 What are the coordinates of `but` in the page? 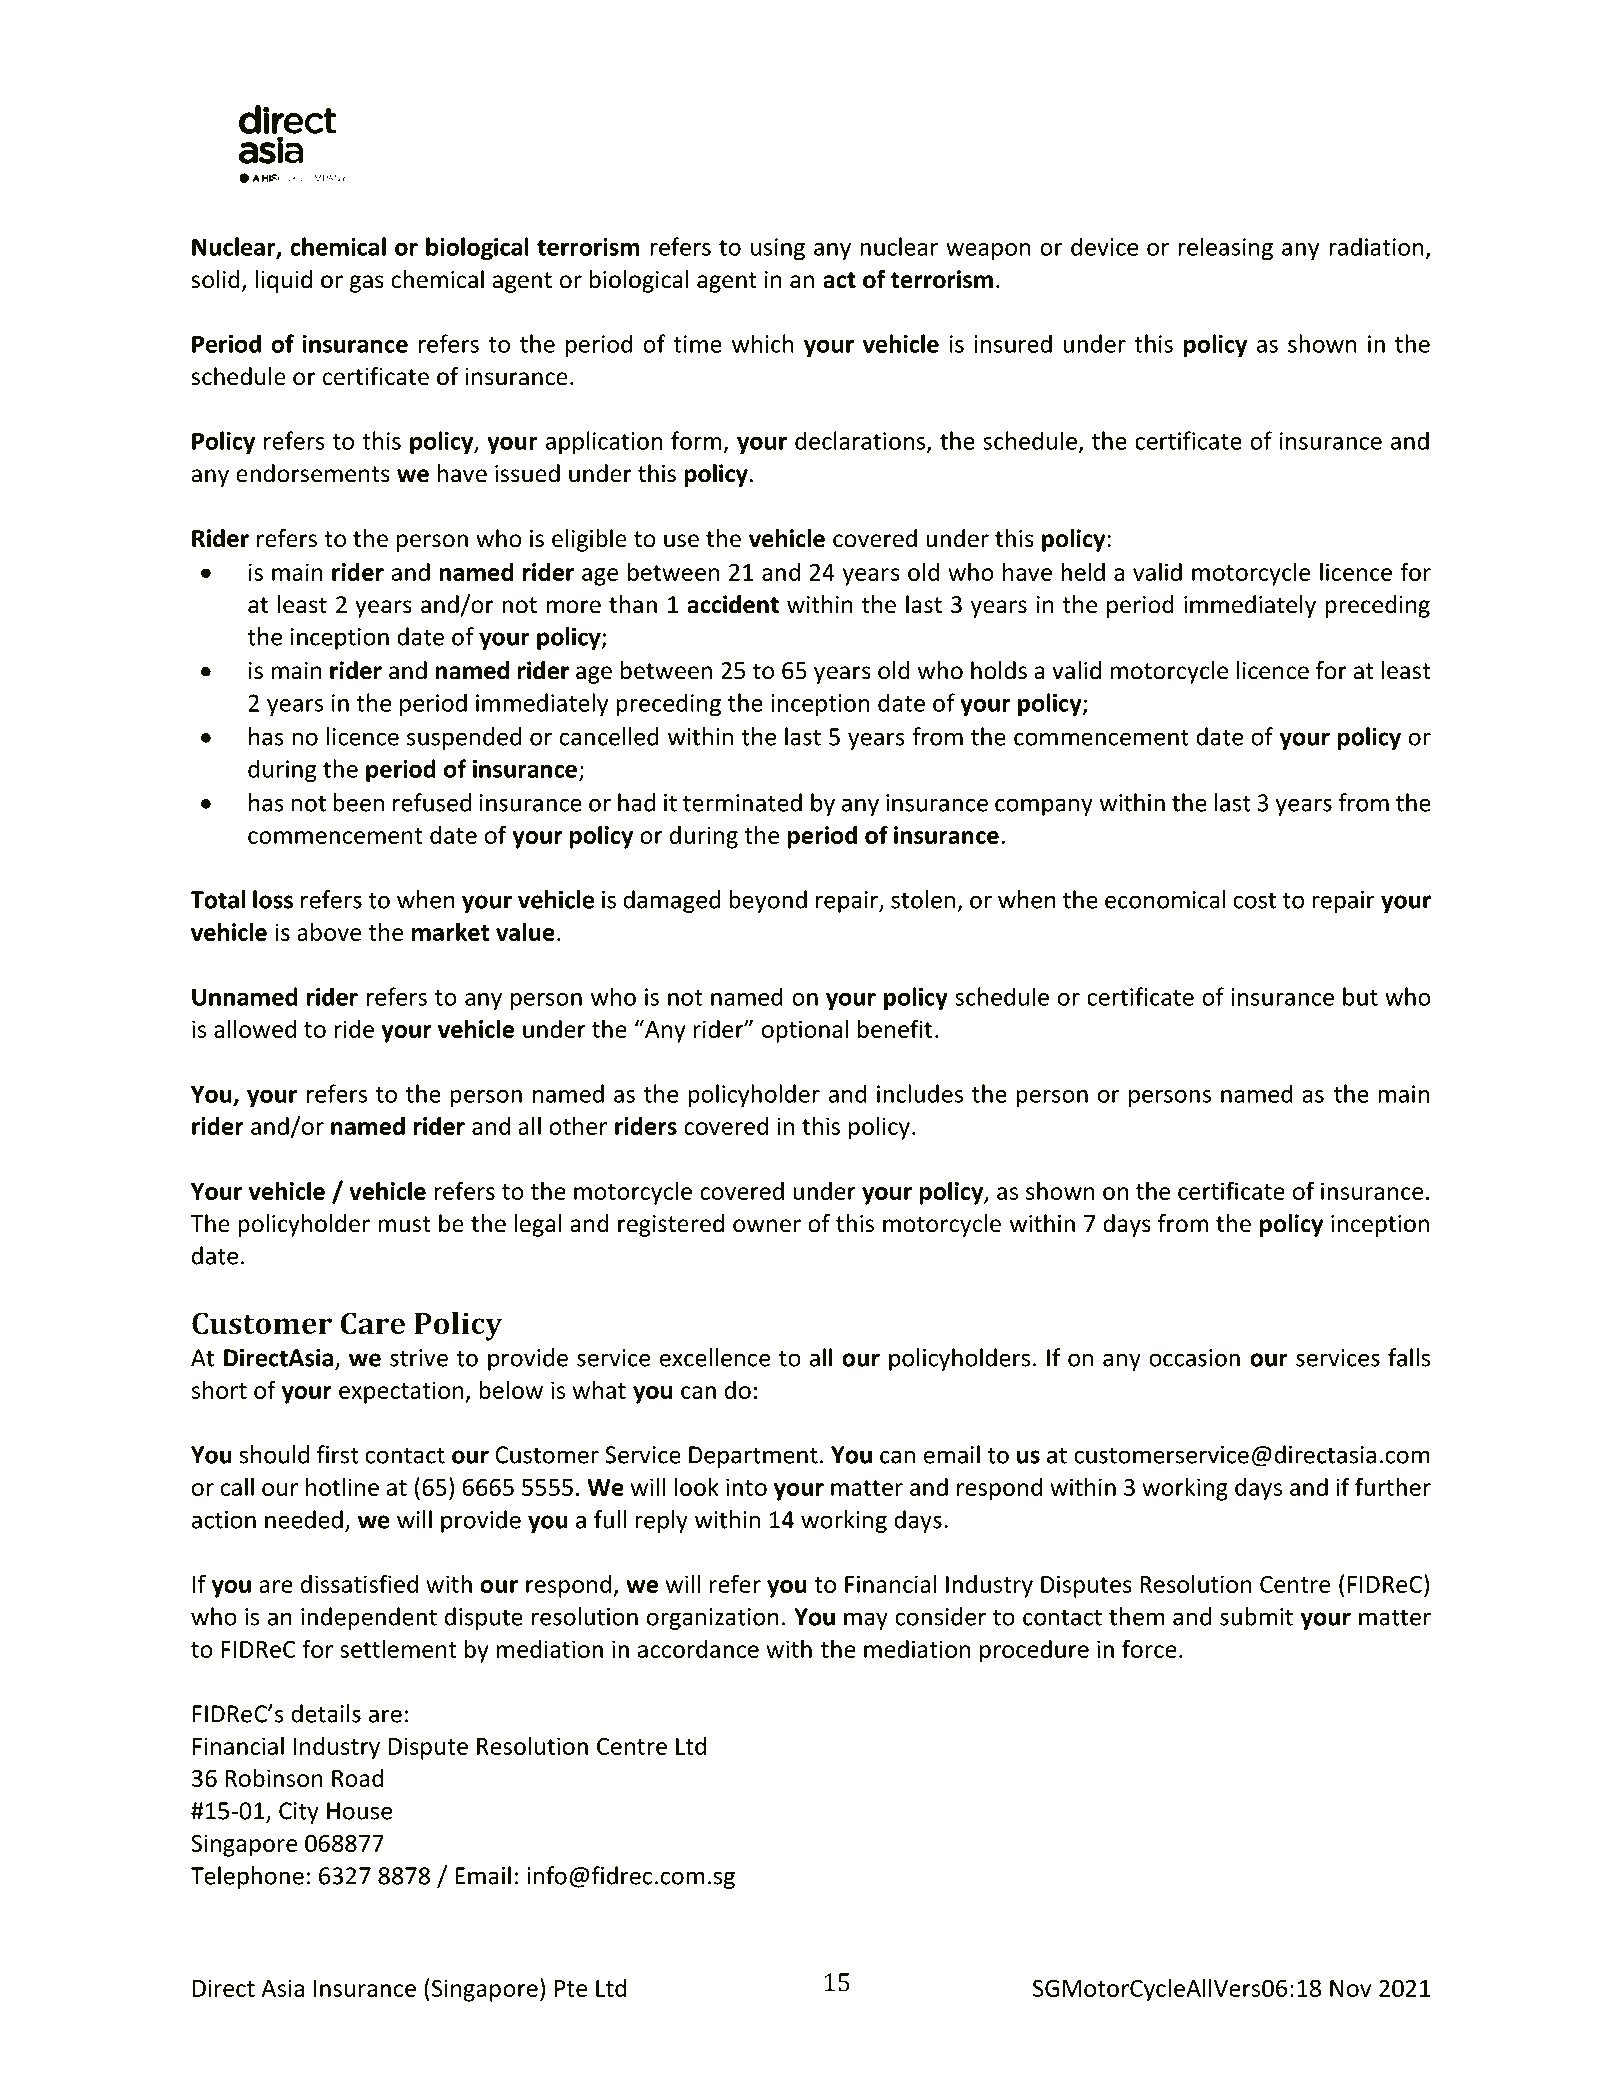 It's located at (1360, 996).
